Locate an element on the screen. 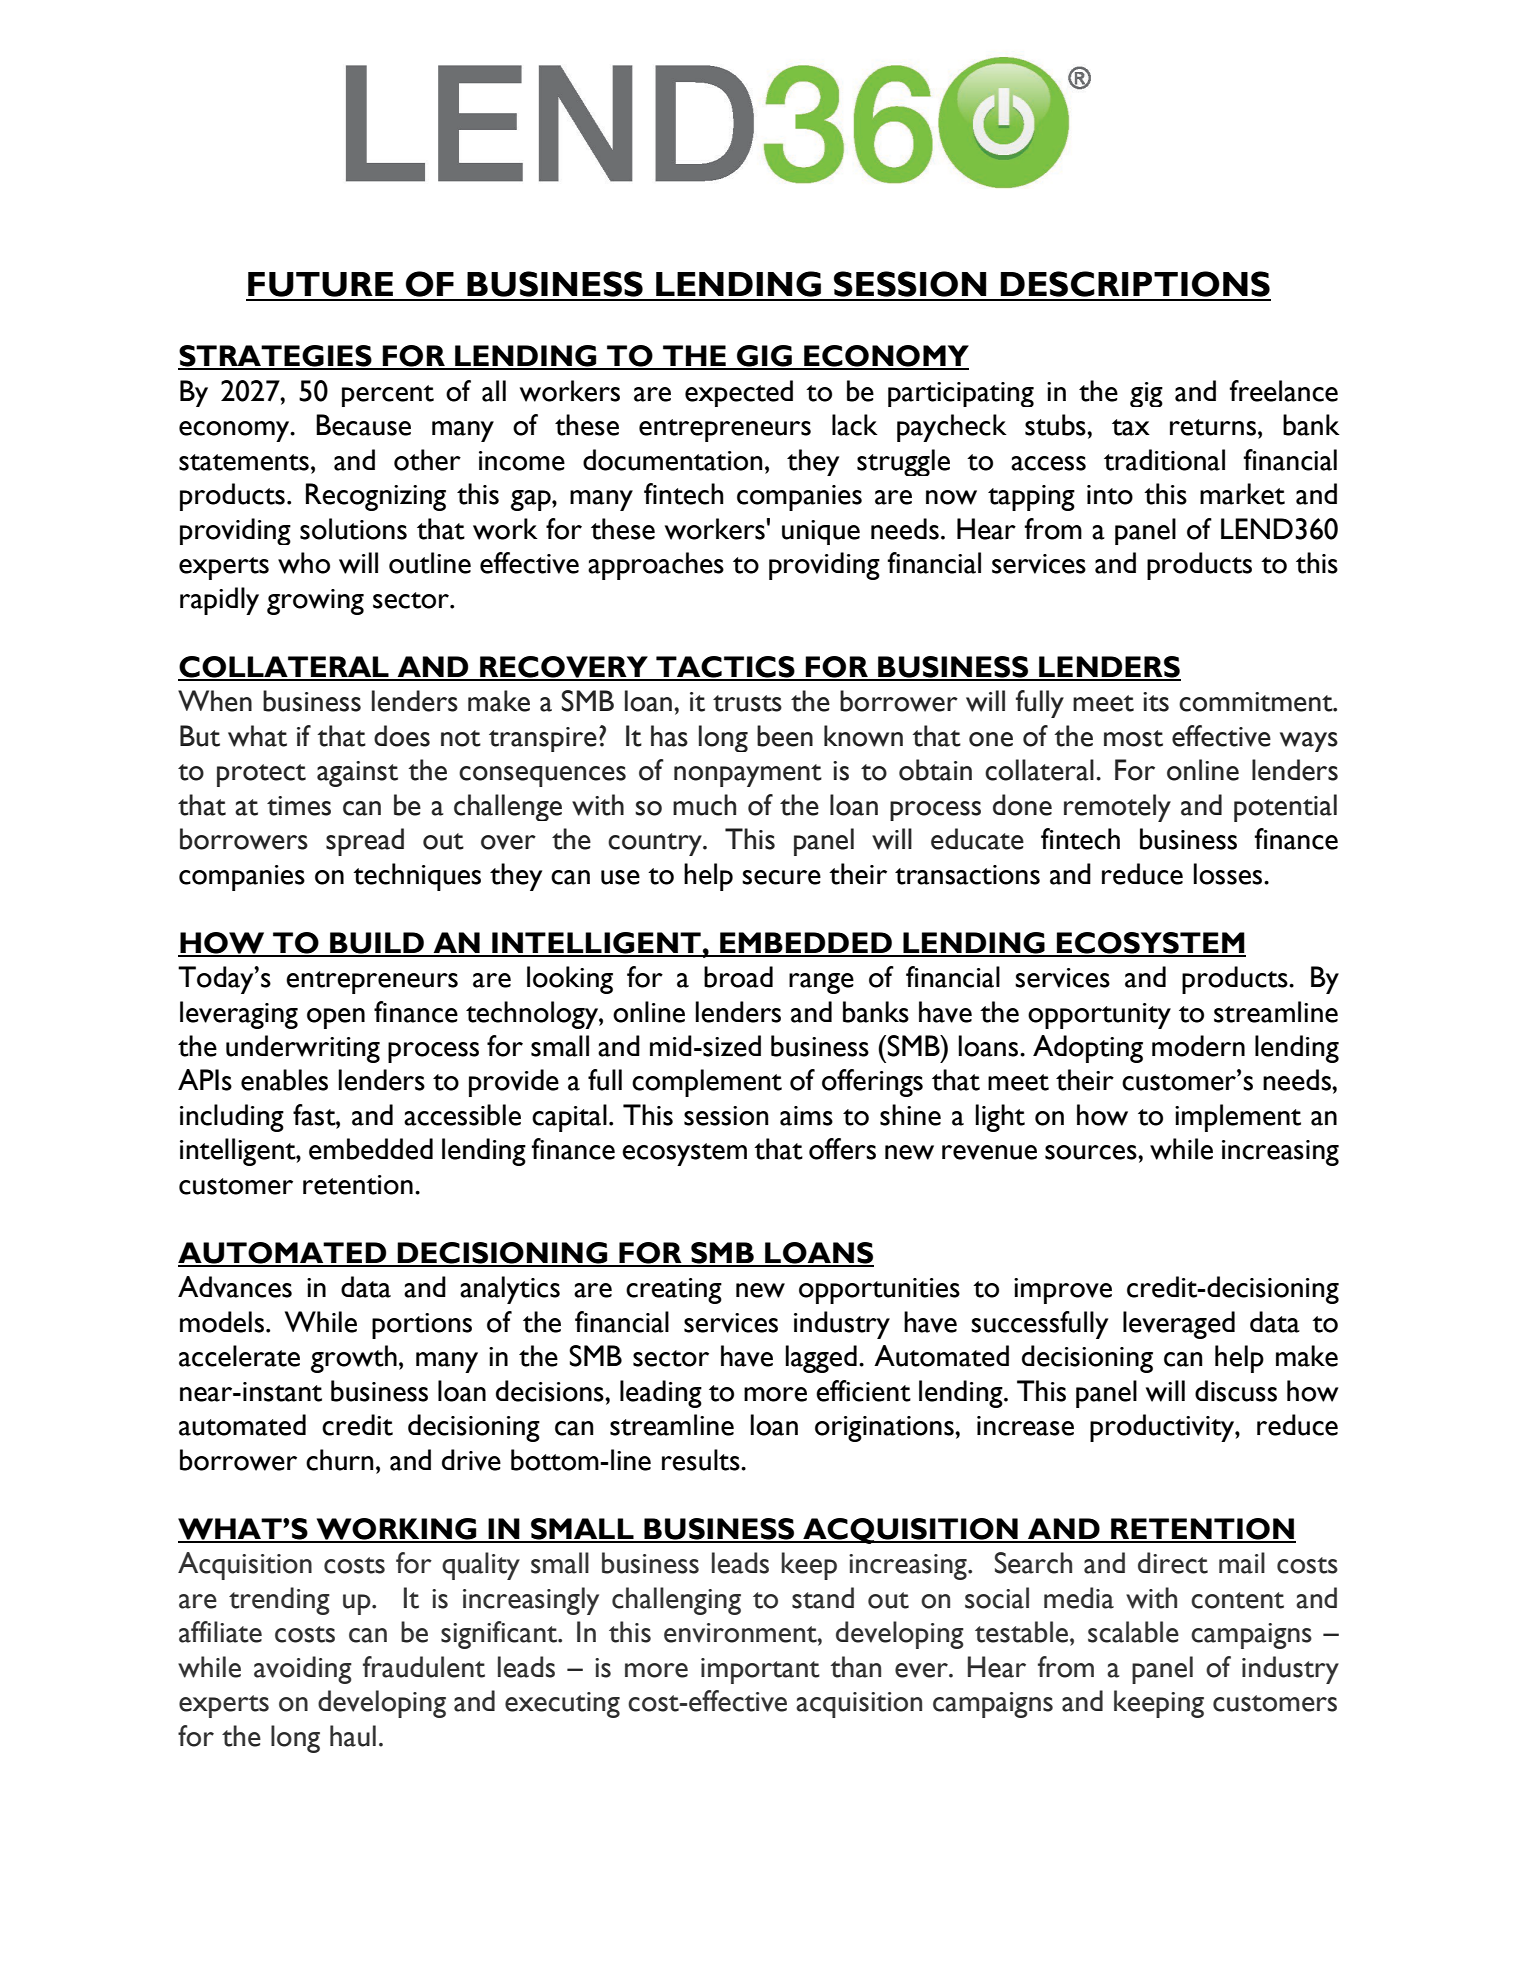  Because is located at coordinates (363, 425).
